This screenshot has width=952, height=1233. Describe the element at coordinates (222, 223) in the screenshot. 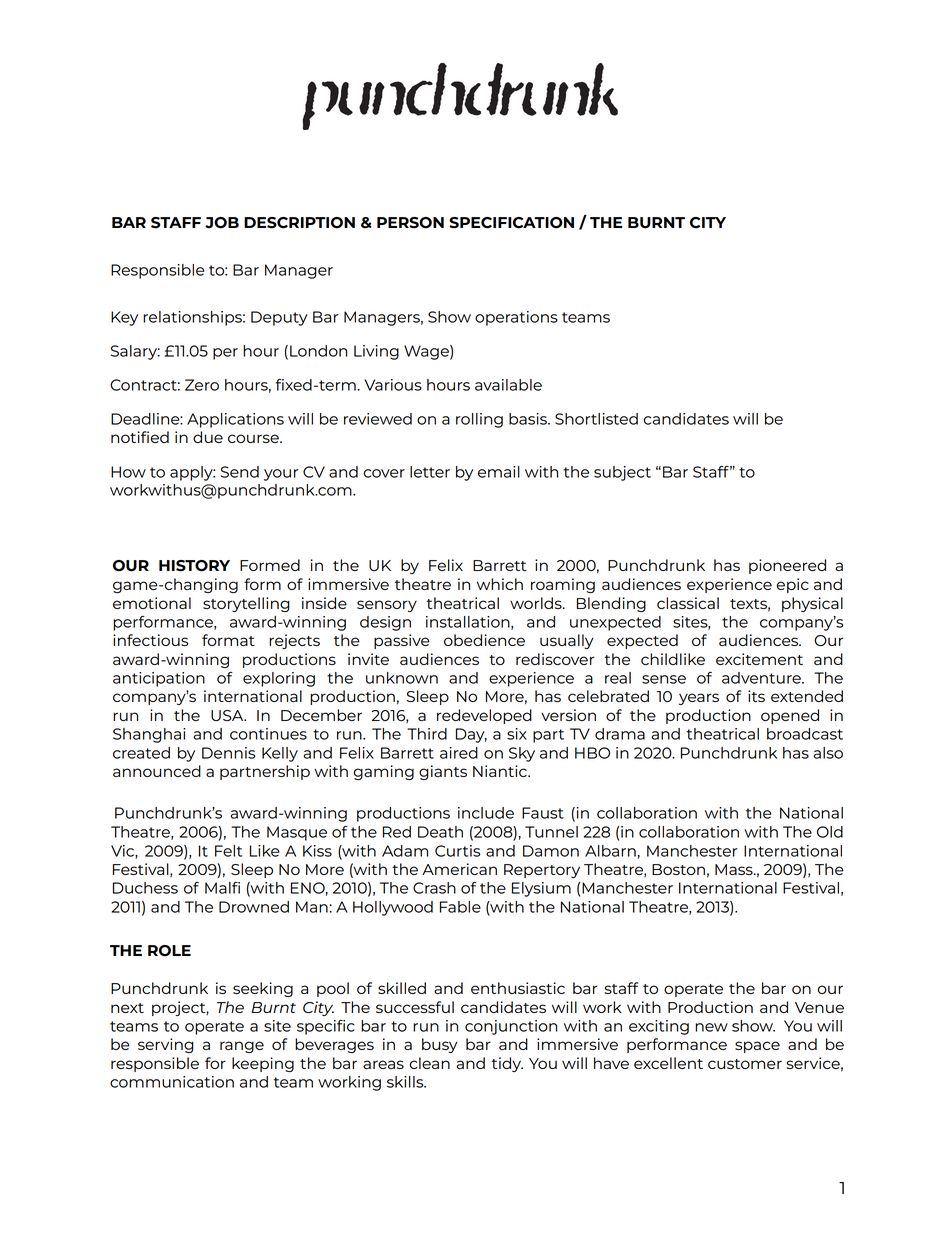

I see `JOB` at that location.
